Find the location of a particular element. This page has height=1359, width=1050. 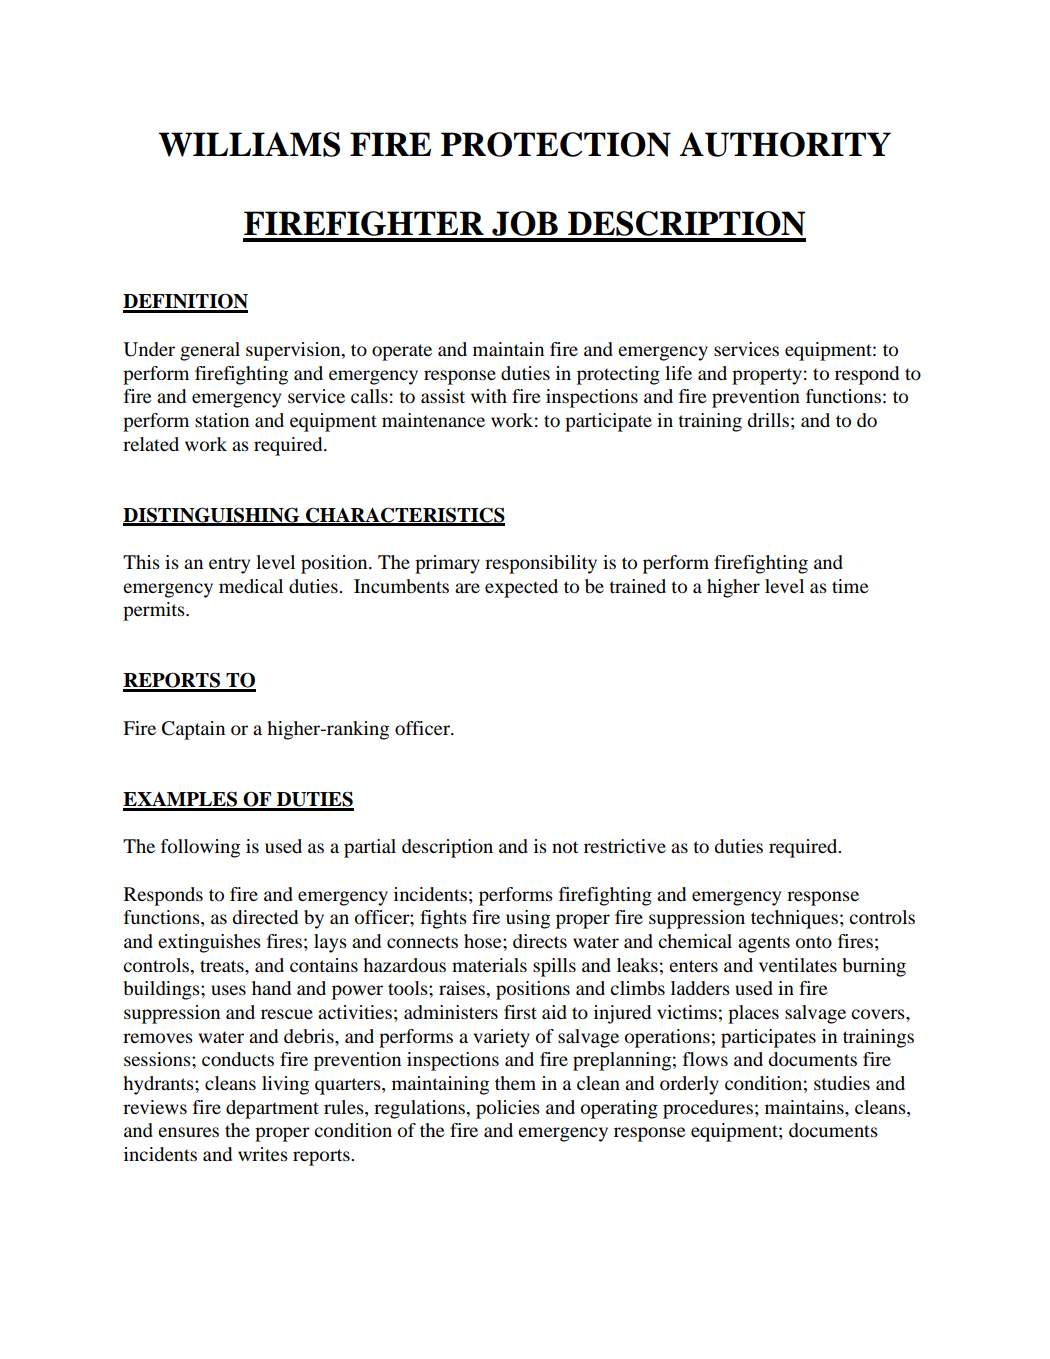

expected is located at coordinates (521, 588).
